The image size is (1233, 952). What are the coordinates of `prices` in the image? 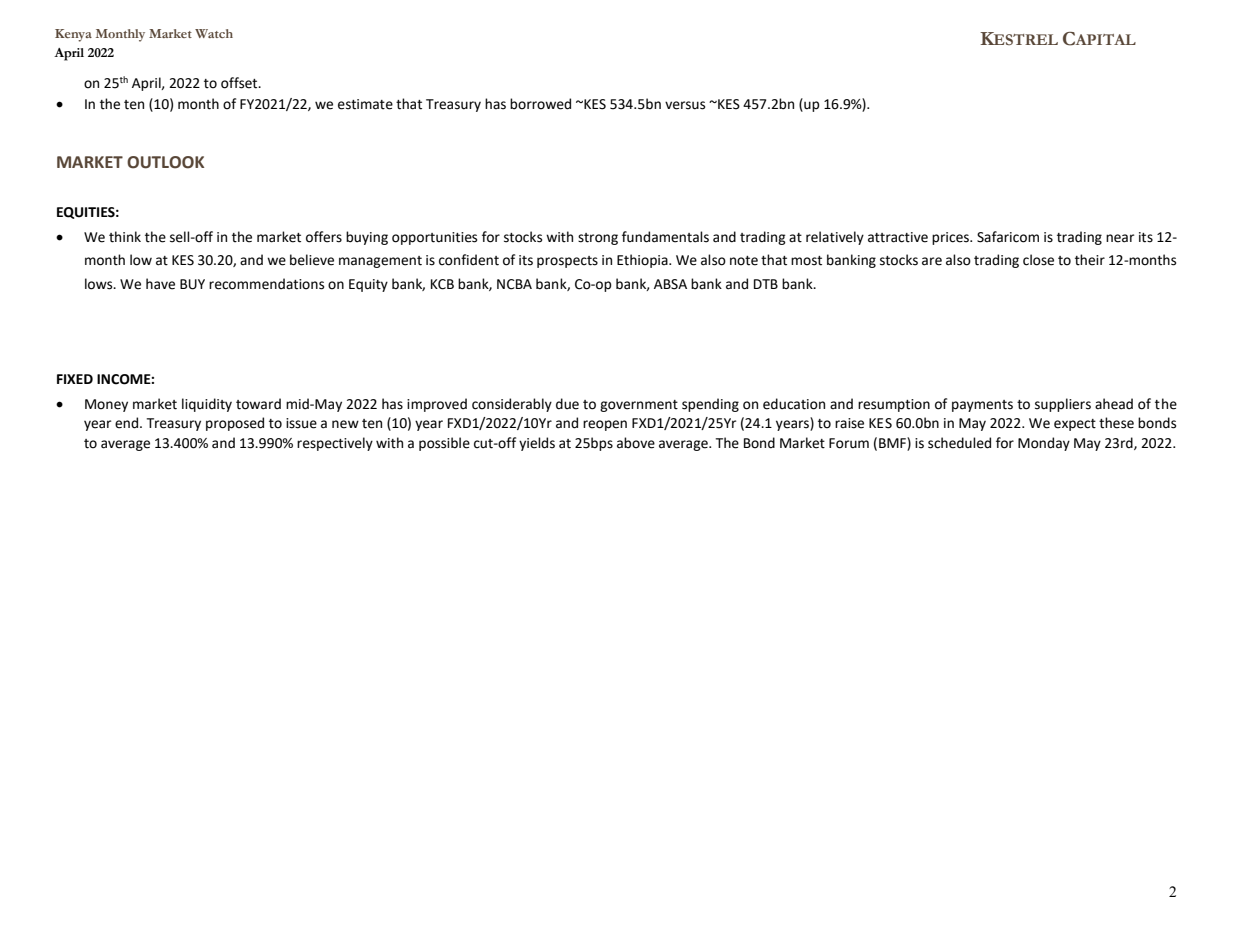 It's located at (951, 238).
